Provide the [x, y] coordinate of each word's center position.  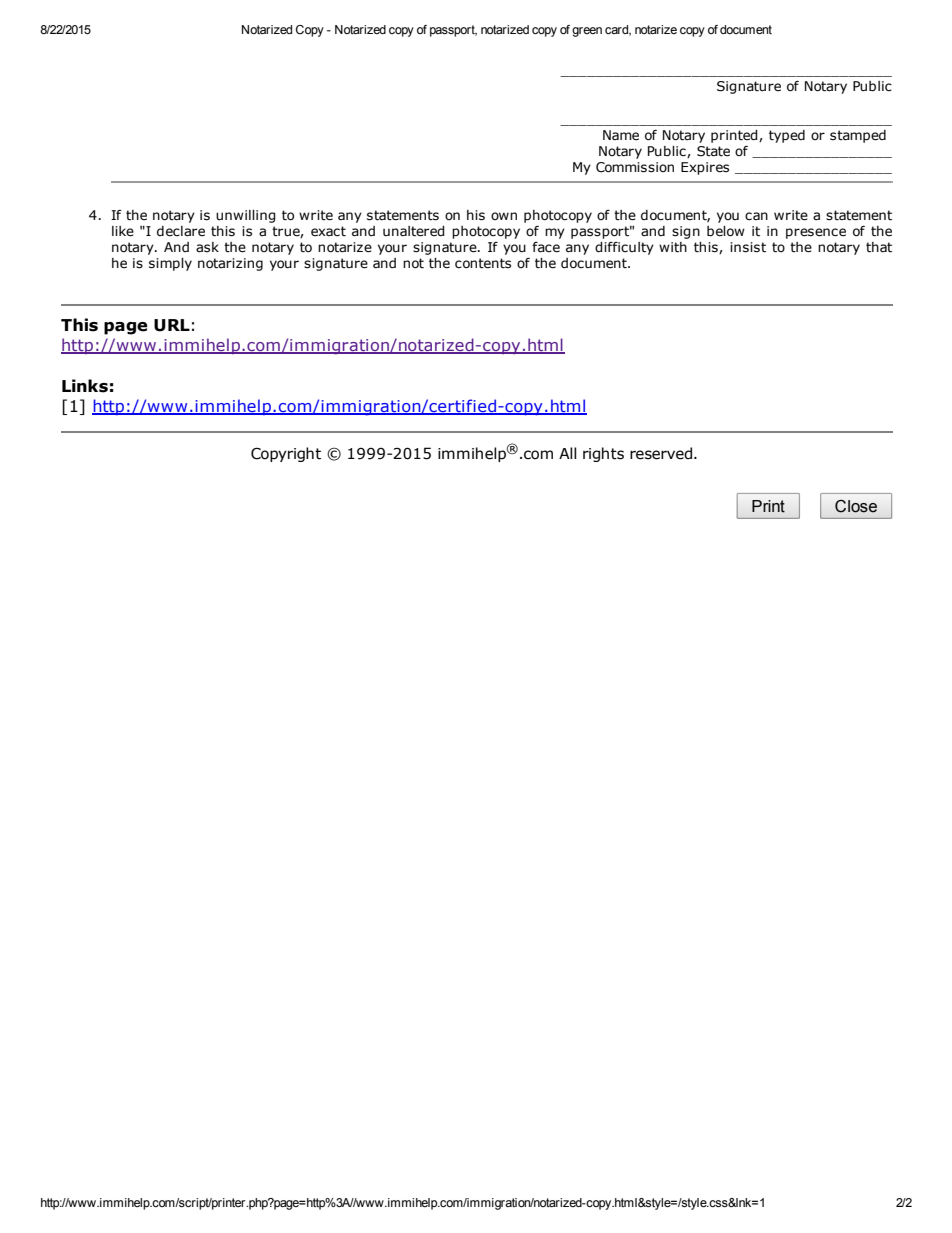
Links [85, 386]
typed [787, 136]
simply [170, 264]
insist [748, 247]
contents [483, 263]
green [587, 32]
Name [621, 135]
